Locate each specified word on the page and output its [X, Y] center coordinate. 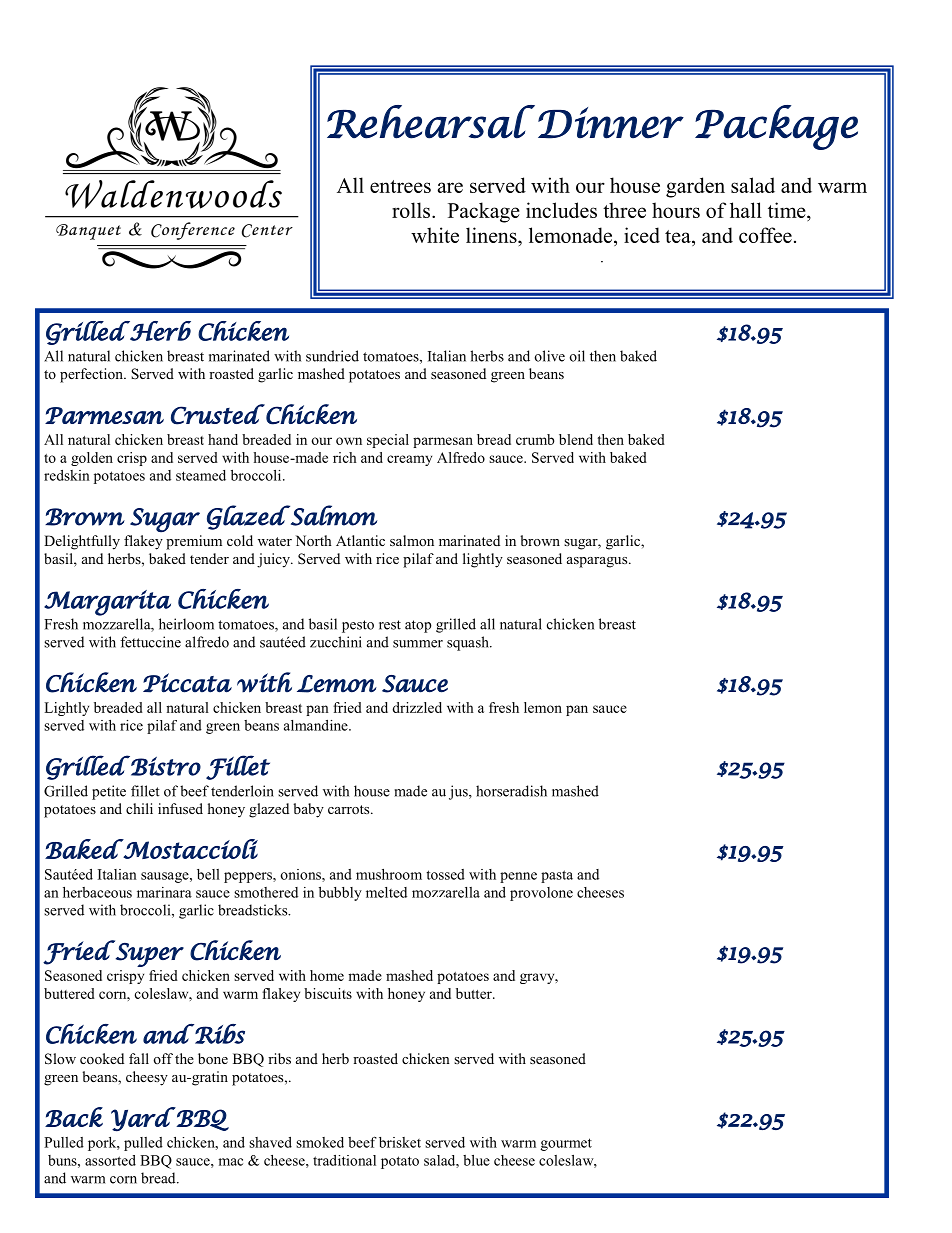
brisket [400, 1142]
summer [418, 644]
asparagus [598, 562]
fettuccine [150, 642]
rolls [412, 210]
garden [695, 187]
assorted [110, 1160]
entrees [400, 186]
